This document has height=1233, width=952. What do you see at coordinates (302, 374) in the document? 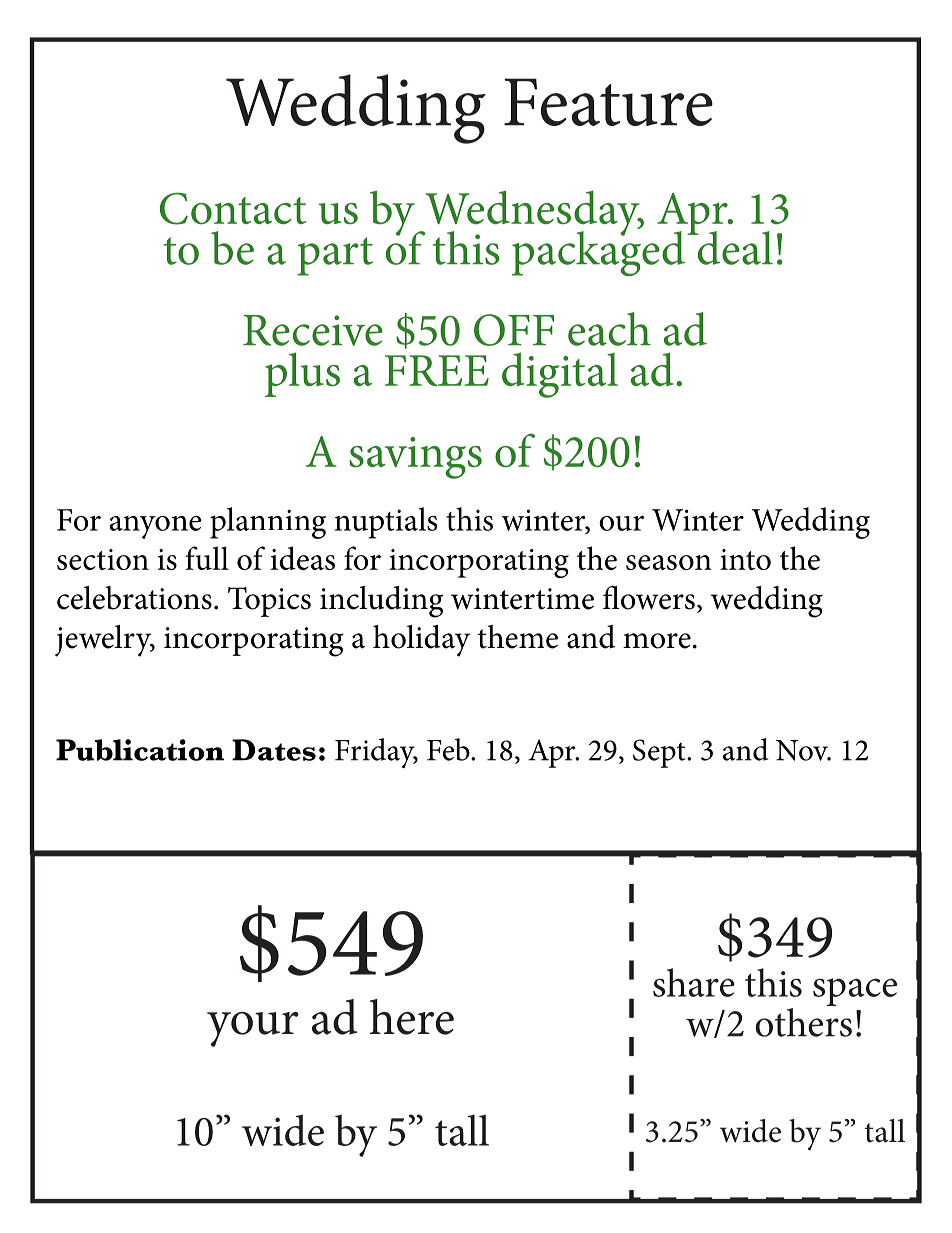
I see `plus` at bounding box center [302, 374].
